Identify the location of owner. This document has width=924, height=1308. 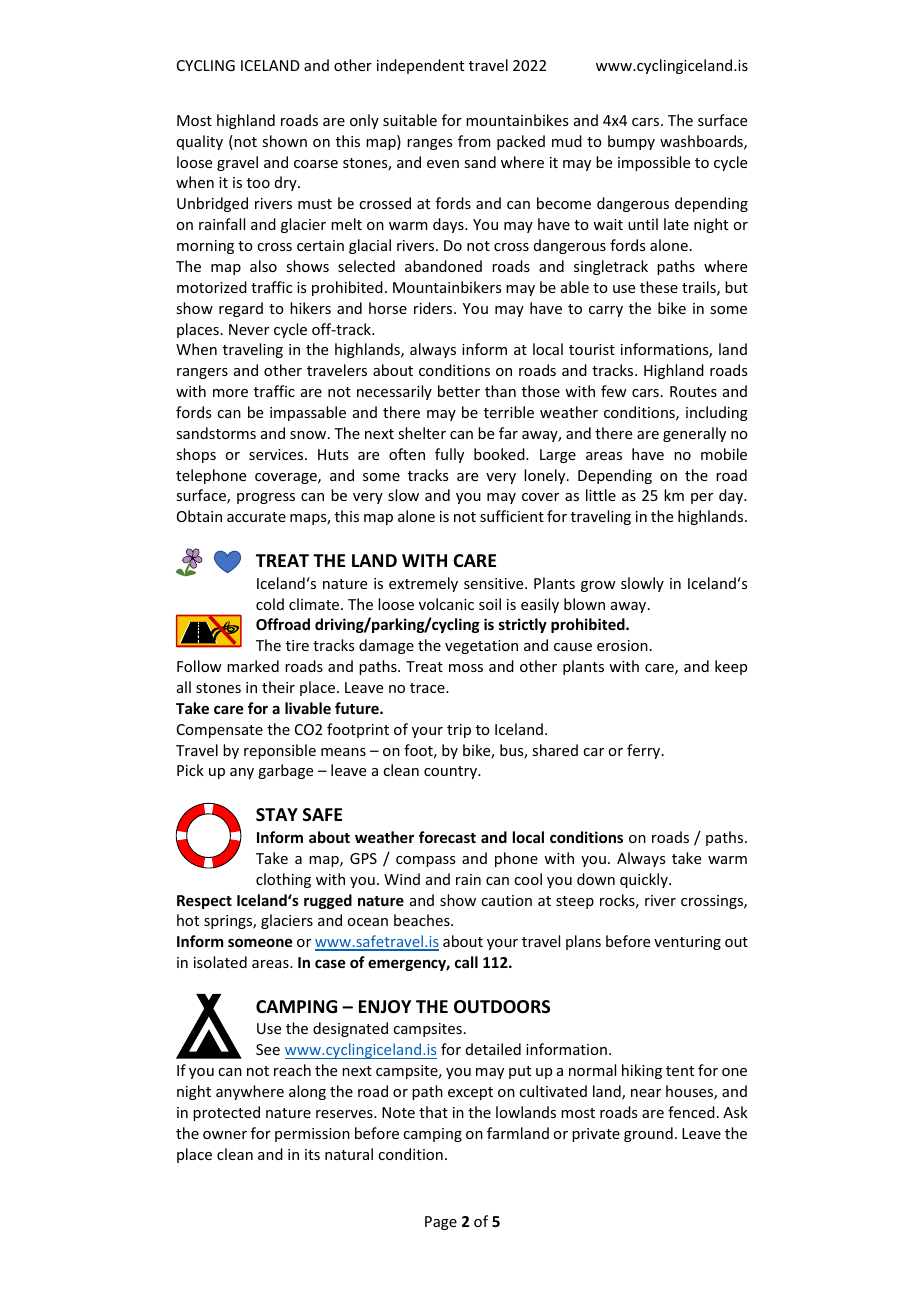
(225, 1135).
